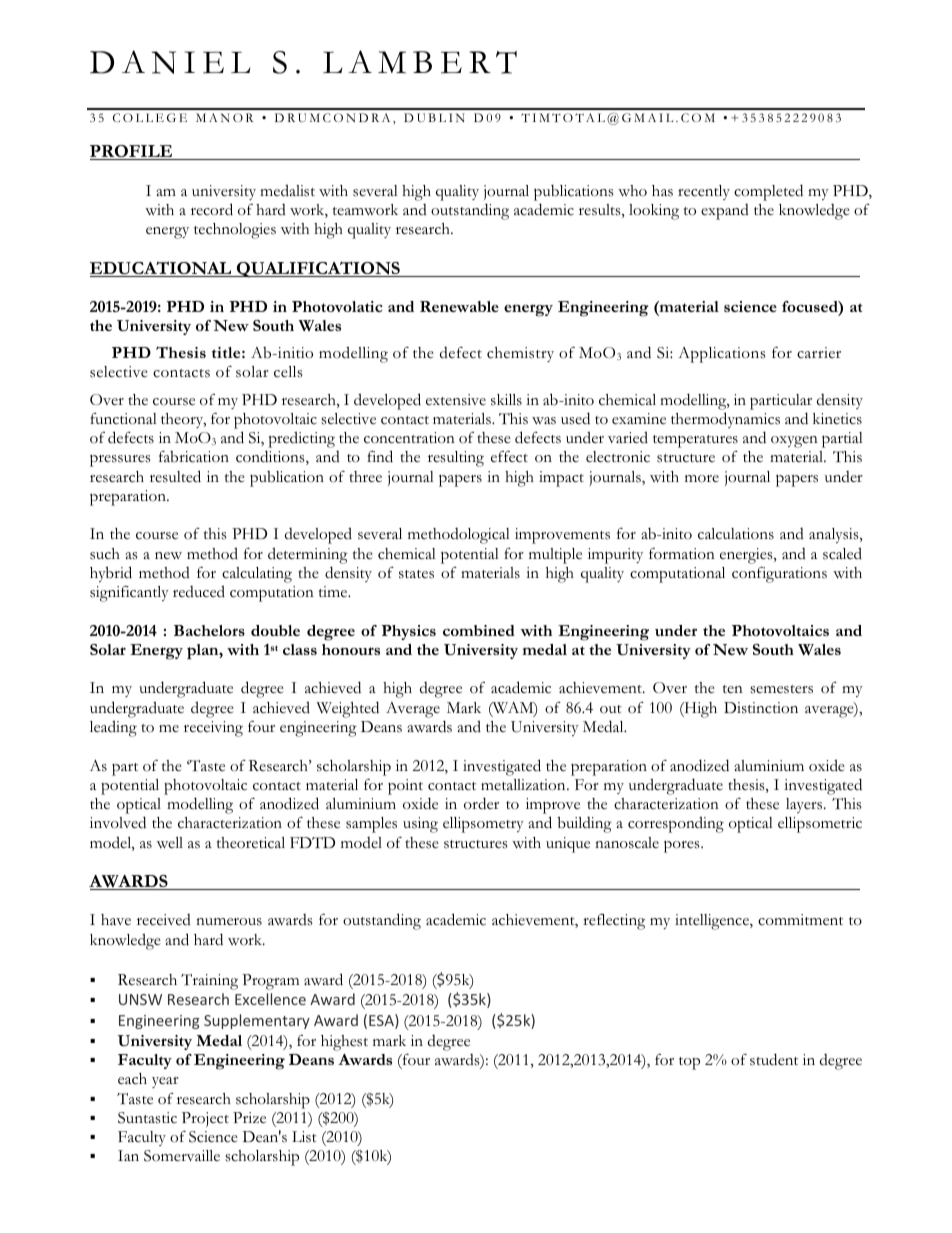 Image resolution: width=952 pixels, height=1233 pixels. What do you see at coordinates (420, 825) in the screenshot?
I see `using` at bounding box center [420, 825].
